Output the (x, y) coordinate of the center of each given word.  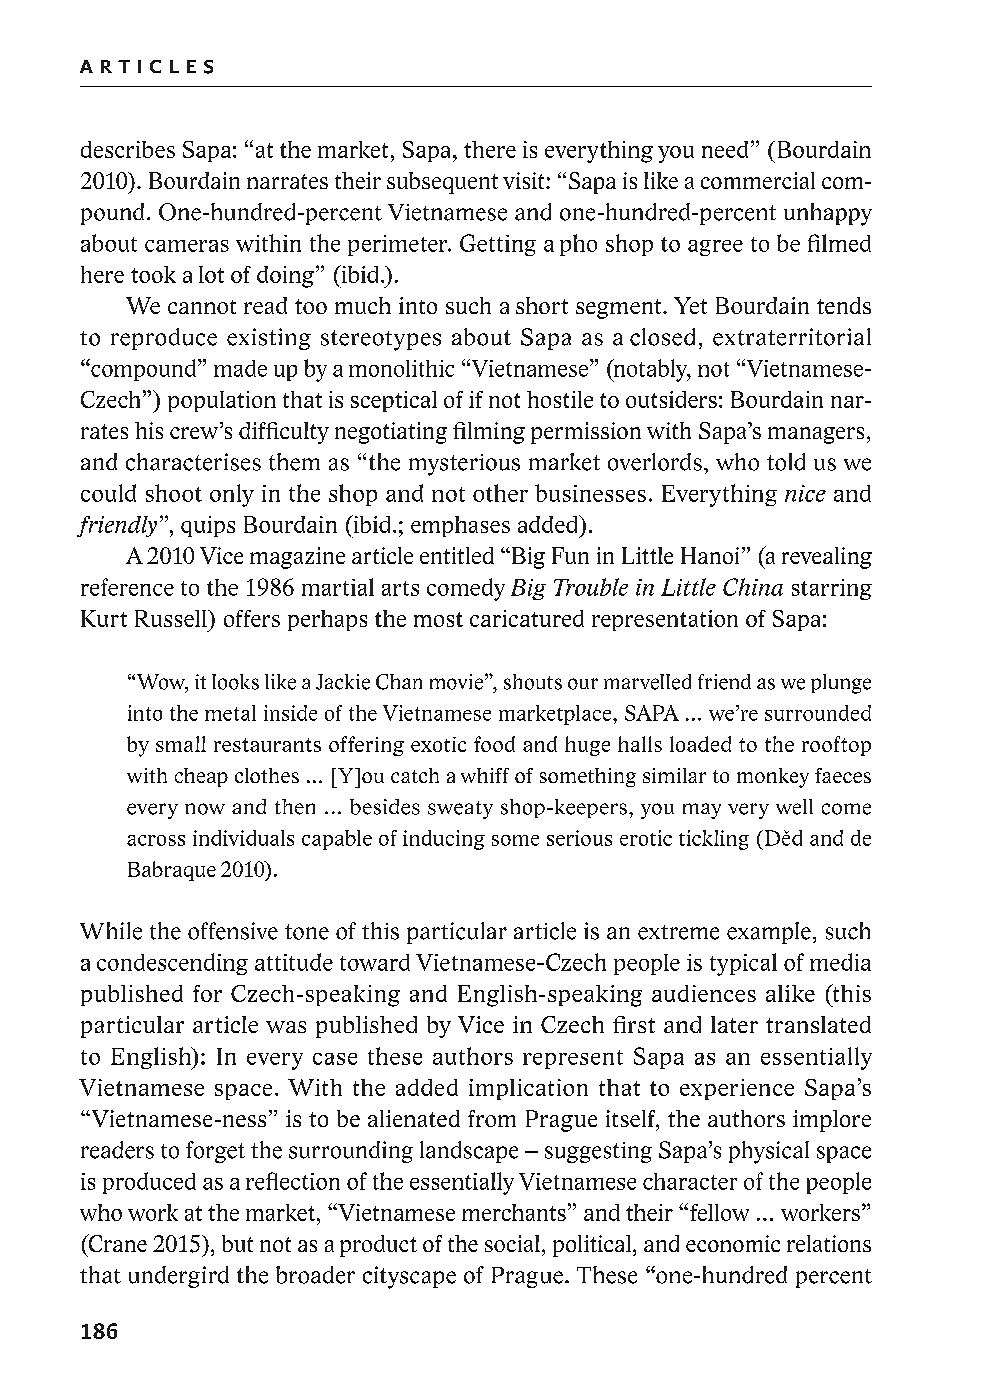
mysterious (464, 465)
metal (230, 713)
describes (128, 149)
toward (375, 962)
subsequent (442, 183)
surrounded (818, 713)
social (512, 1243)
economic (733, 1243)
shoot (174, 493)
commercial (758, 180)
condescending (172, 964)
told (786, 462)
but (237, 1243)
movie (456, 682)
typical (743, 964)
